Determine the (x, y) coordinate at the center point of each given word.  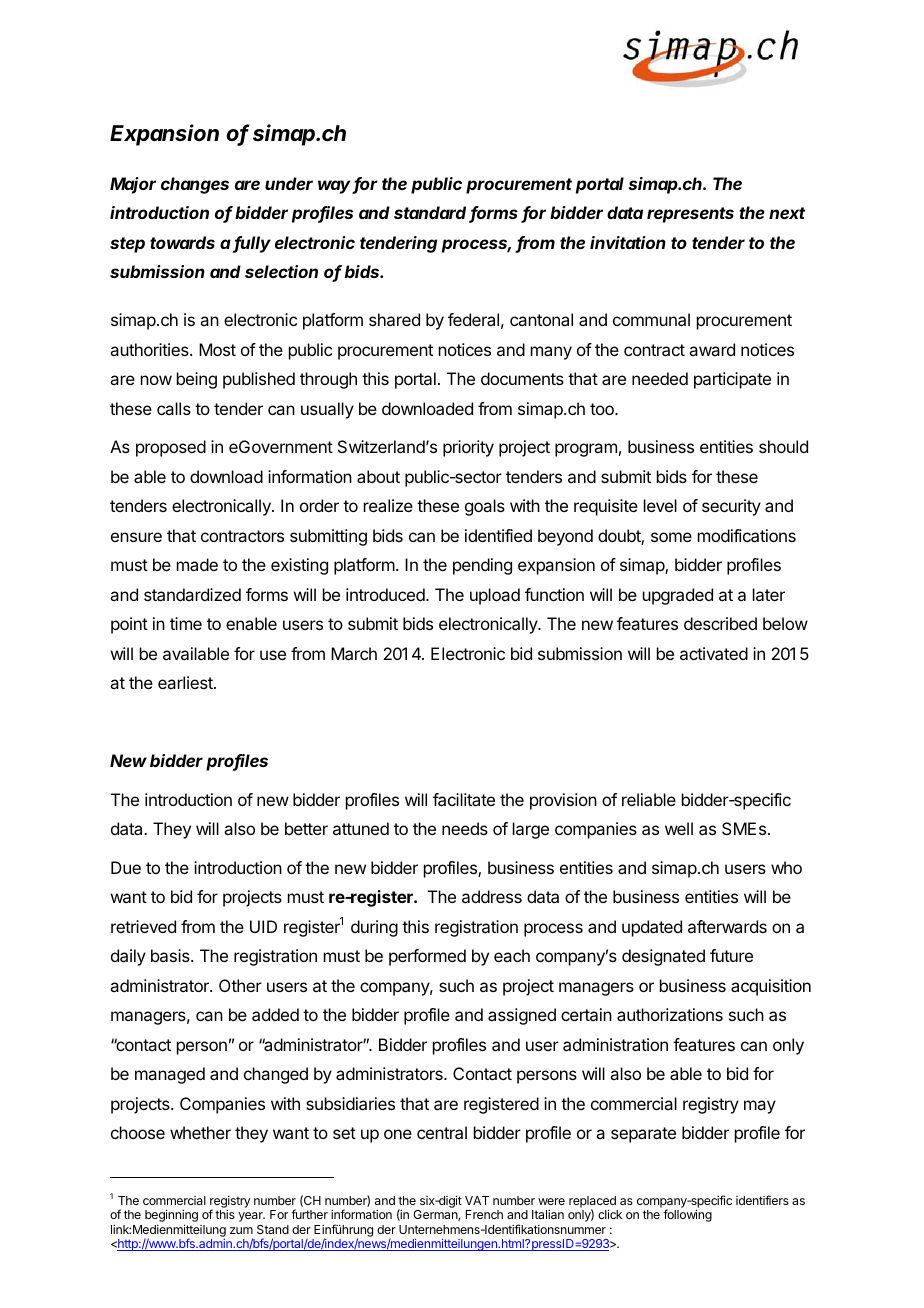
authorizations (670, 1014)
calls (174, 408)
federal (473, 319)
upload (495, 596)
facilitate (464, 799)
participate (732, 380)
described (720, 623)
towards (182, 242)
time (186, 623)
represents (690, 215)
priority (468, 448)
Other (240, 985)
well (679, 828)
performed (427, 957)
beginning (171, 1217)
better (306, 828)
